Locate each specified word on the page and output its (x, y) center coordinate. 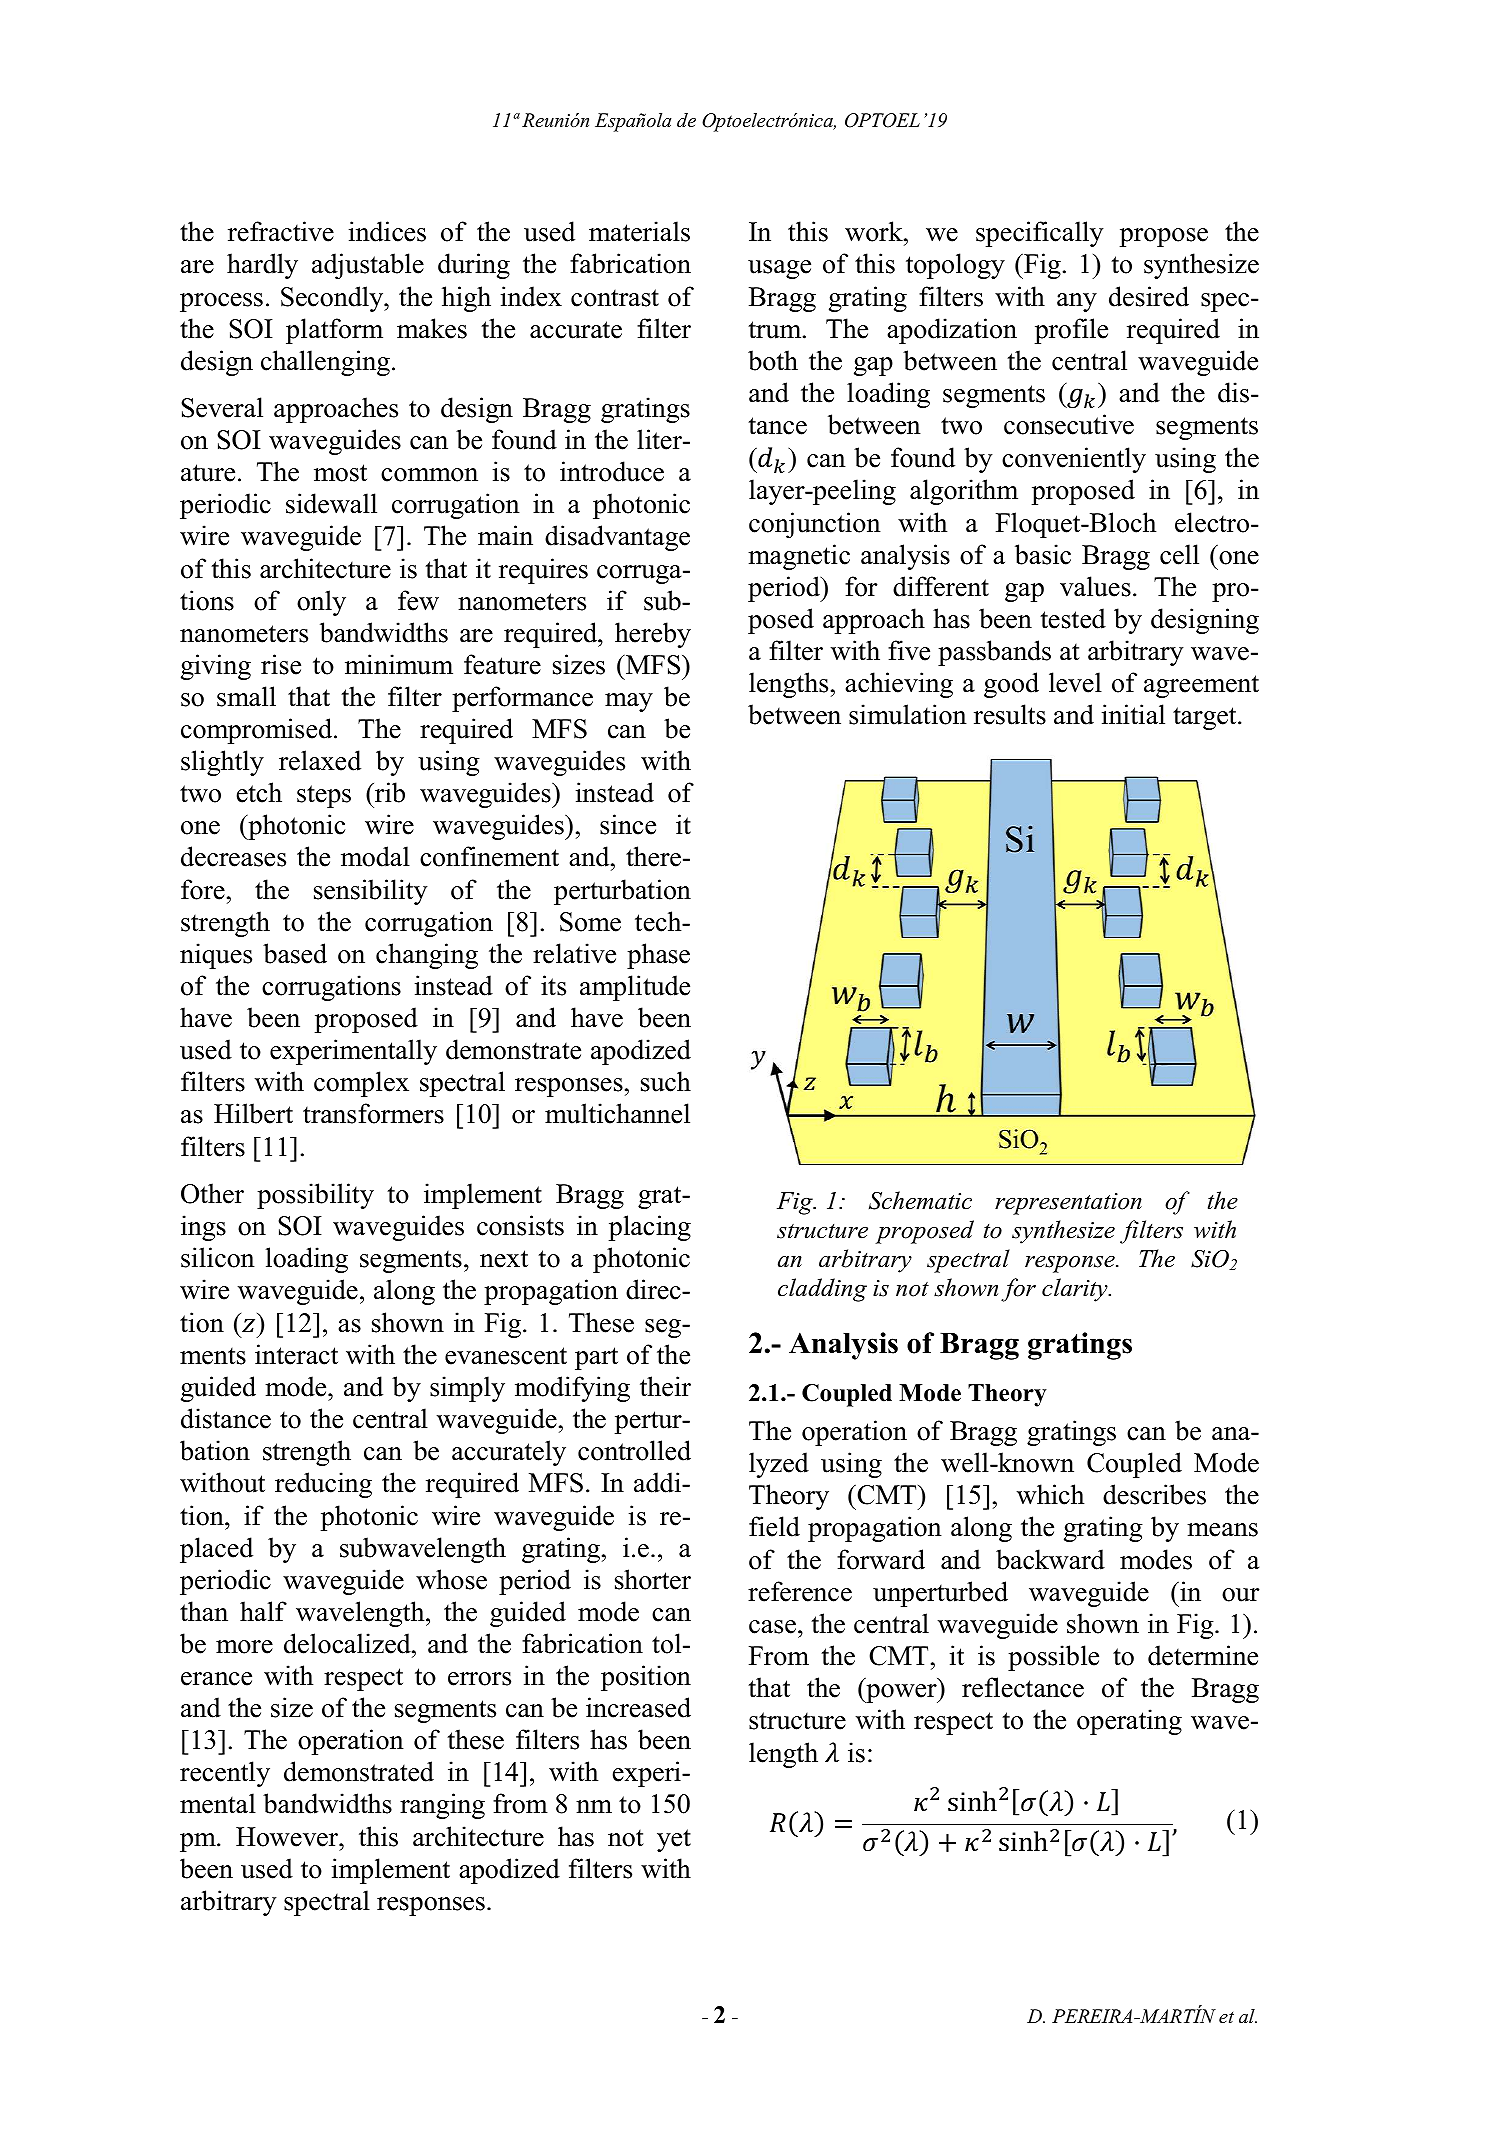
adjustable (368, 266)
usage (779, 269)
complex (361, 1084)
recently (225, 1774)
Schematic (920, 1200)
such (666, 1081)
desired (1149, 296)
